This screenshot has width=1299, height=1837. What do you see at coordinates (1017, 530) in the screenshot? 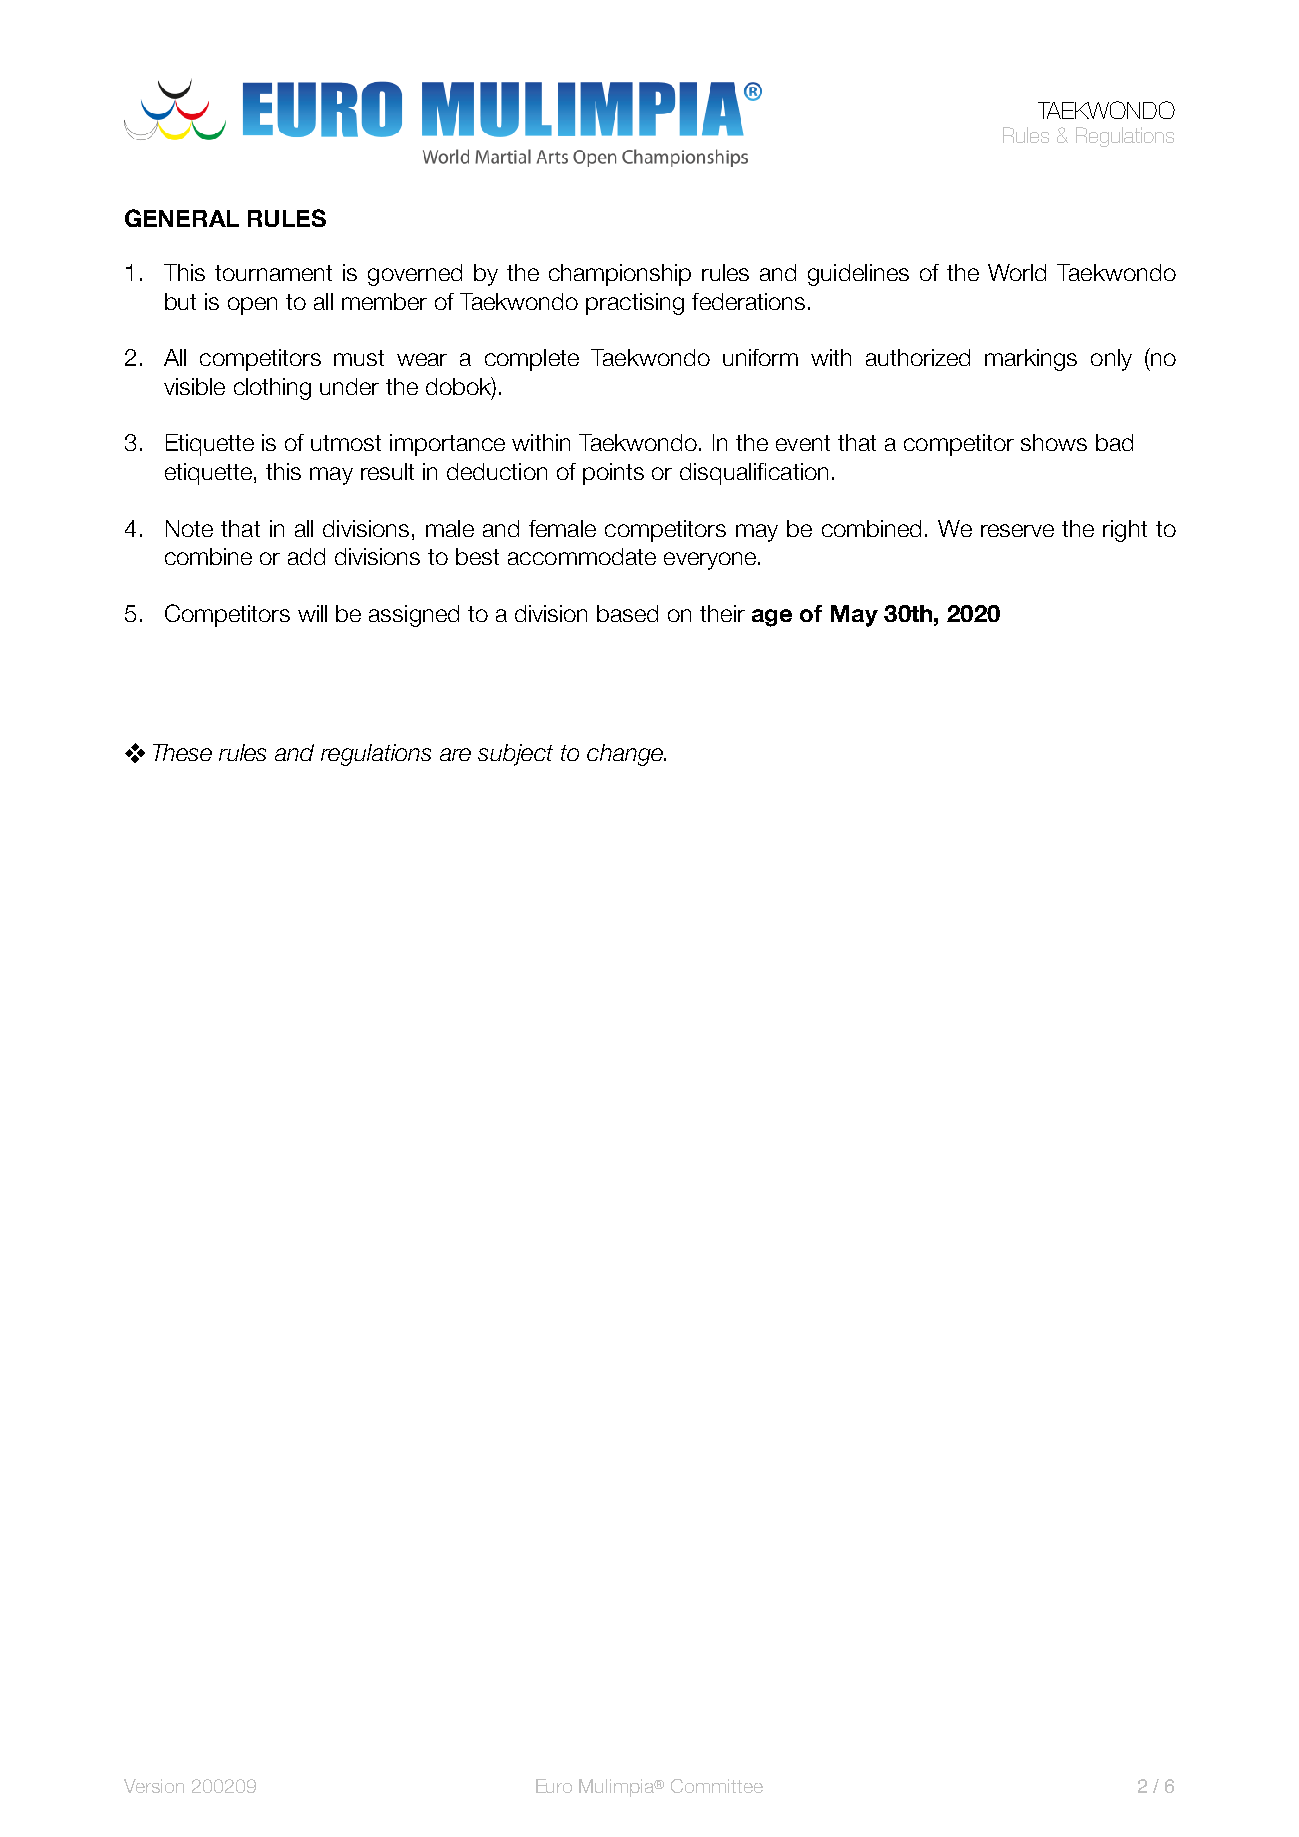
I see `reserve` at bounding box center [1017, 530].
